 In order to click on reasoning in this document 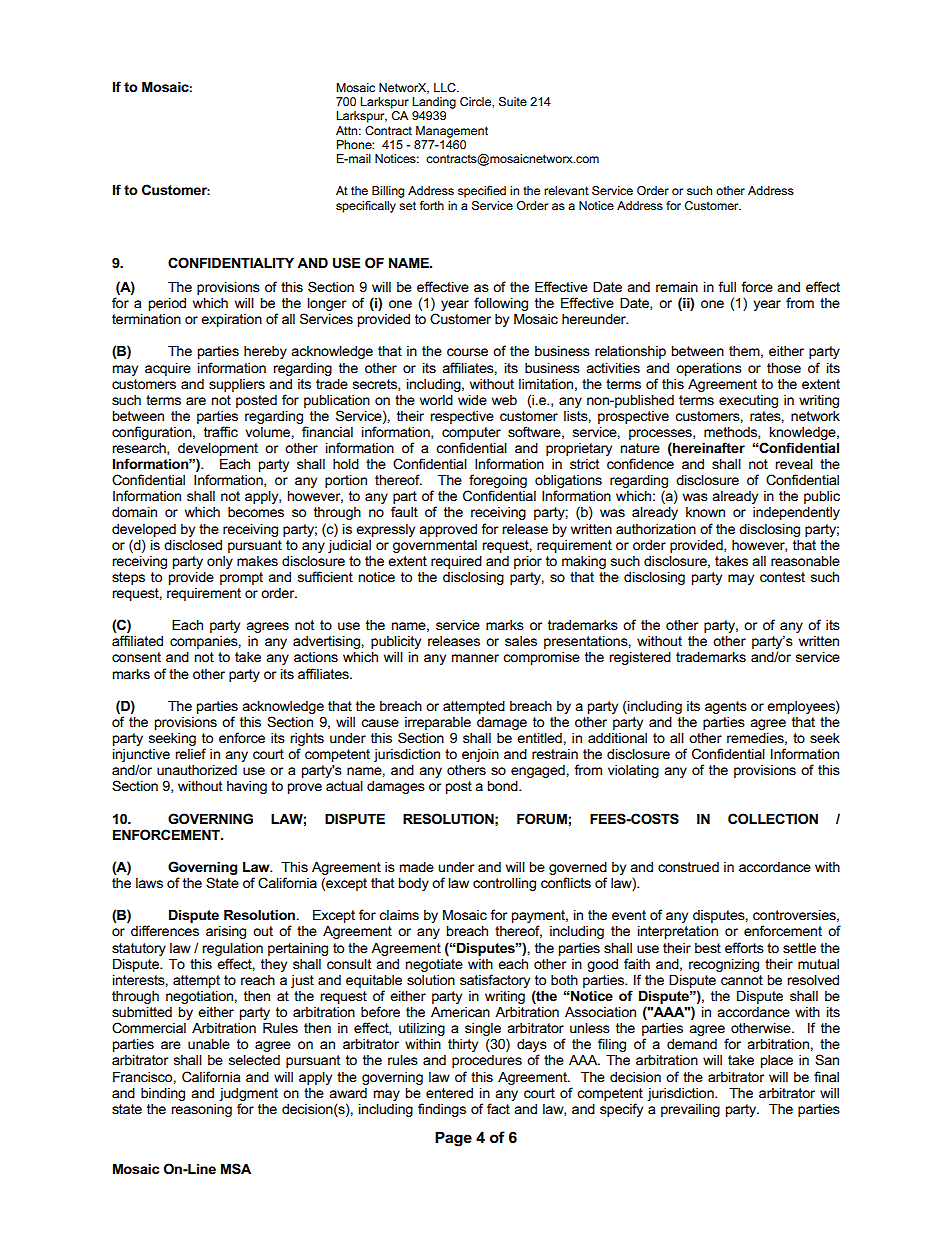, I will do `click(201, 1110)`.
